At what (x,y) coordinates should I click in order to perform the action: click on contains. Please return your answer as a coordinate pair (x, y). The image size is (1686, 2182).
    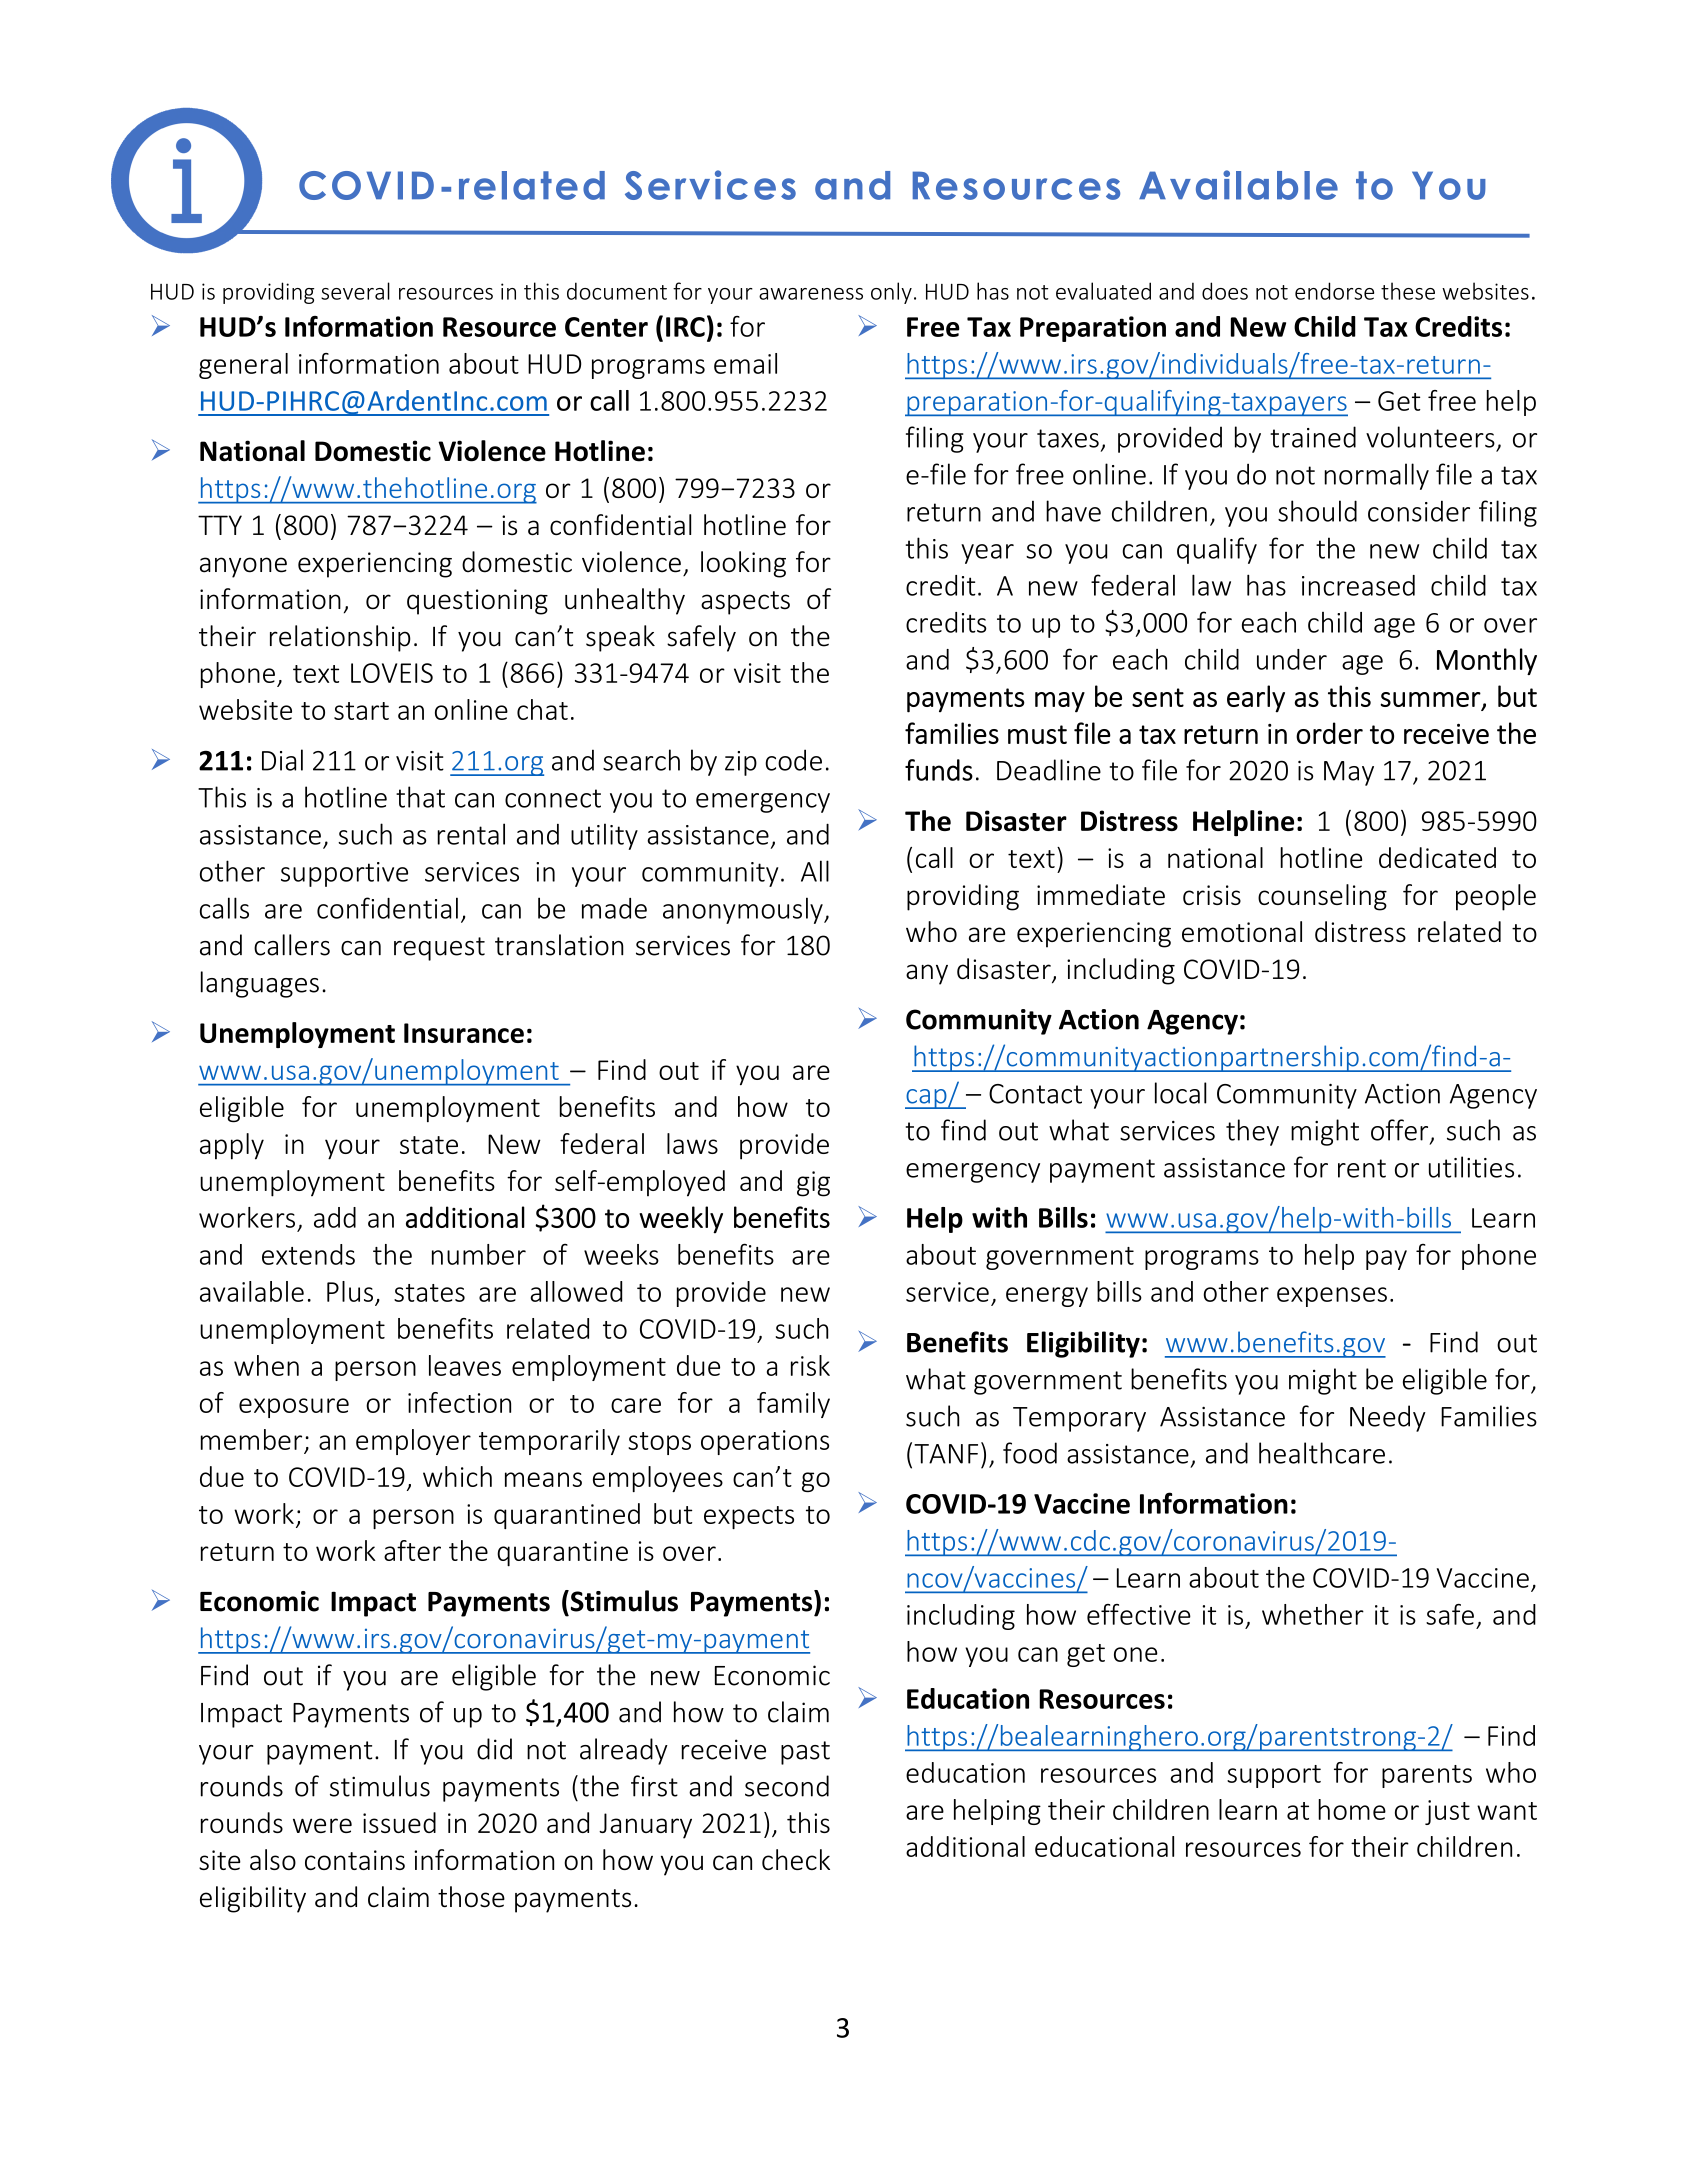
    Looking at the image, I should click on (355, 1860).
